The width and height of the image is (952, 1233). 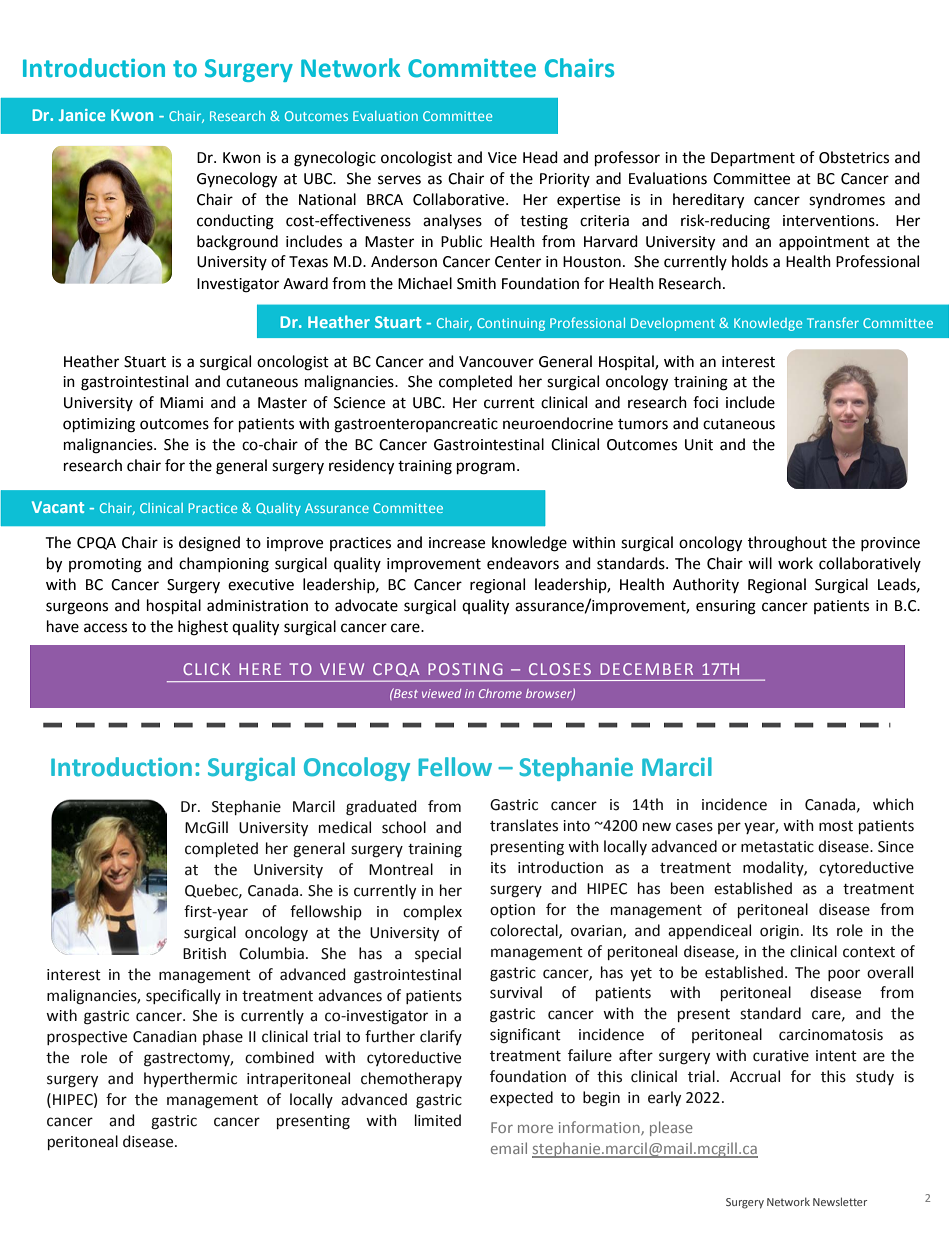 What do you see at coordinates (502, 158) in the image?
I see `Vice` at bounding box center [502, 158].
